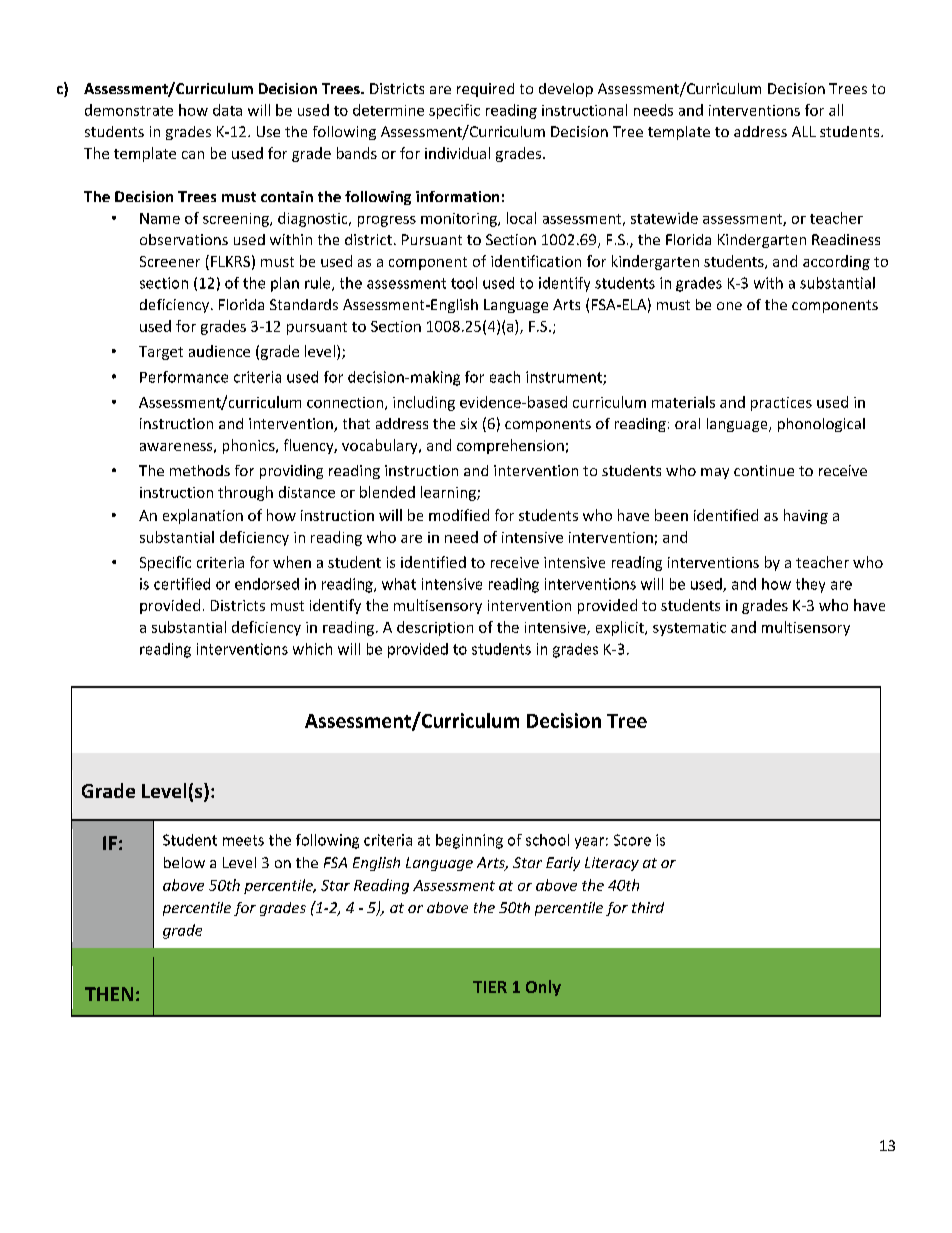 The image size is (952, 1233). What do you see at coordinates (648, 907) in the screenshot?
I see `third` at bounding box center [648, 907].
